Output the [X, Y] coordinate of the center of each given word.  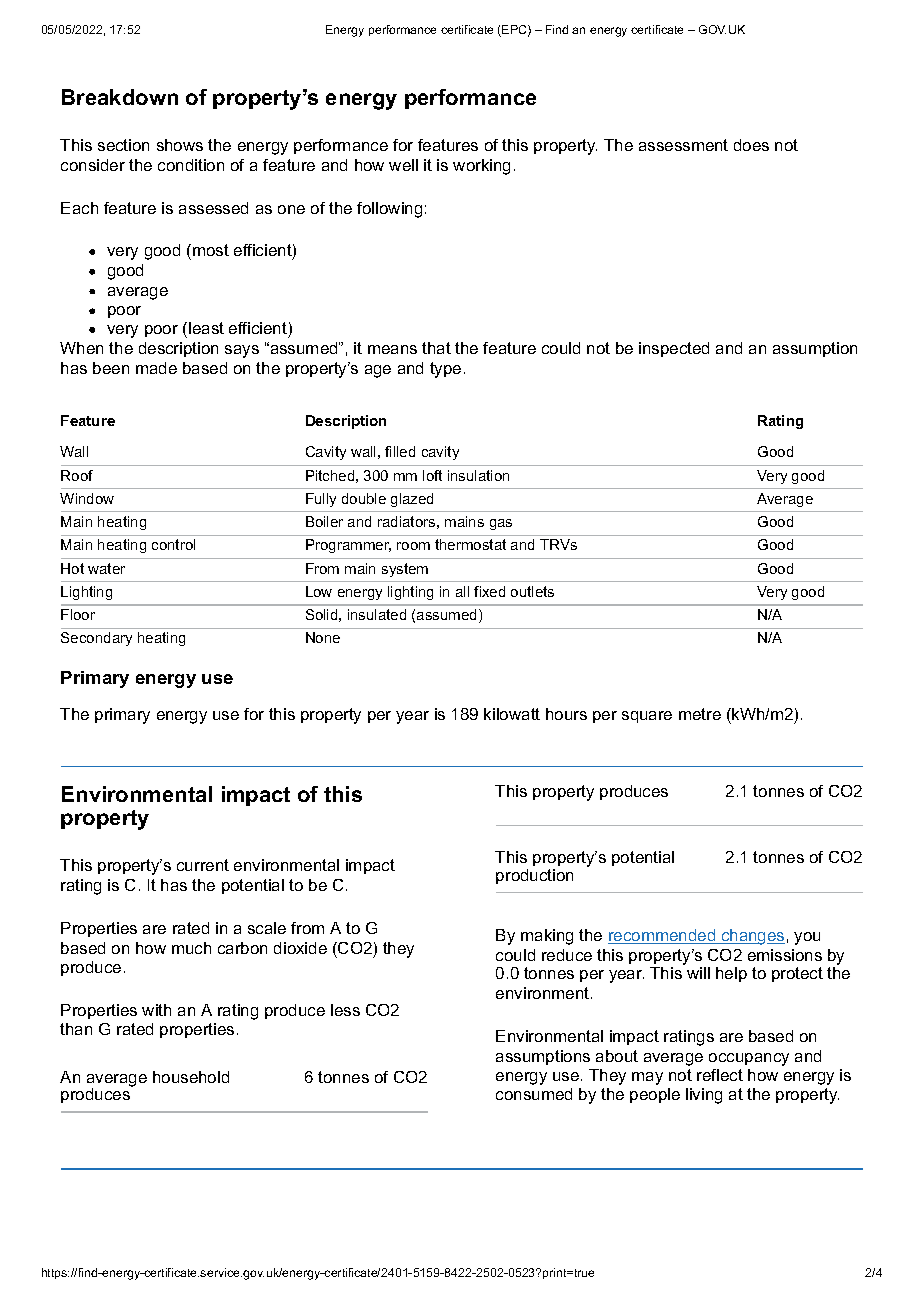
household [191, 1077]
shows [180, 145]
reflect [720, 1075]
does [751, 145]
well [403, 165]
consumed [534, 1094]
